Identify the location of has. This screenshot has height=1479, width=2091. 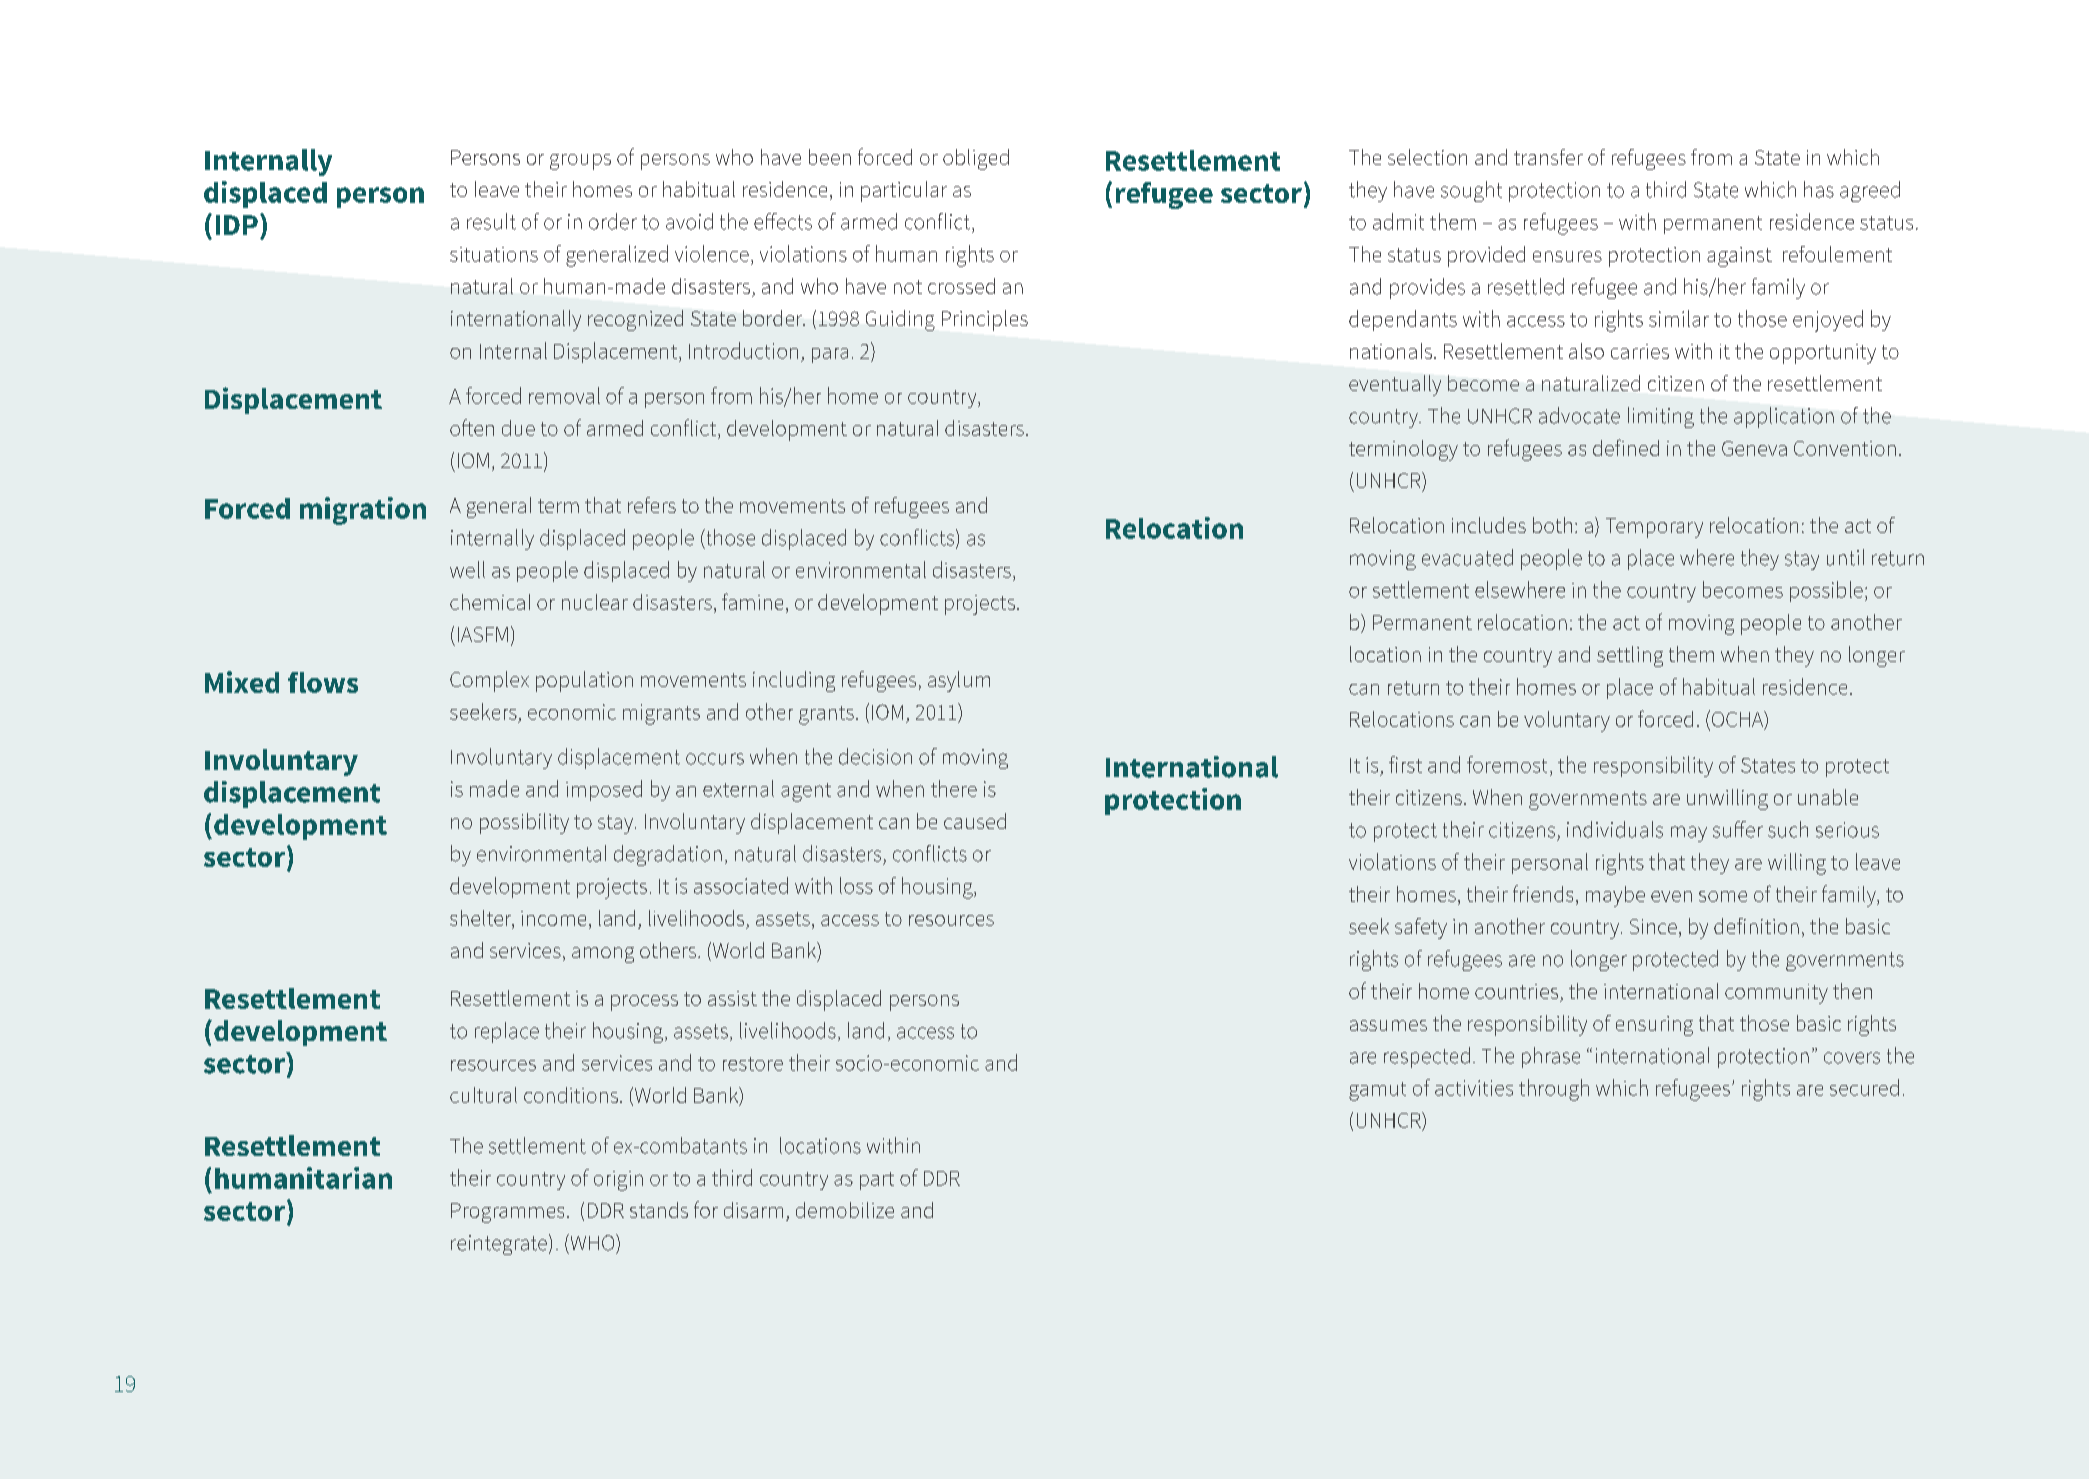
(1819, 189).
